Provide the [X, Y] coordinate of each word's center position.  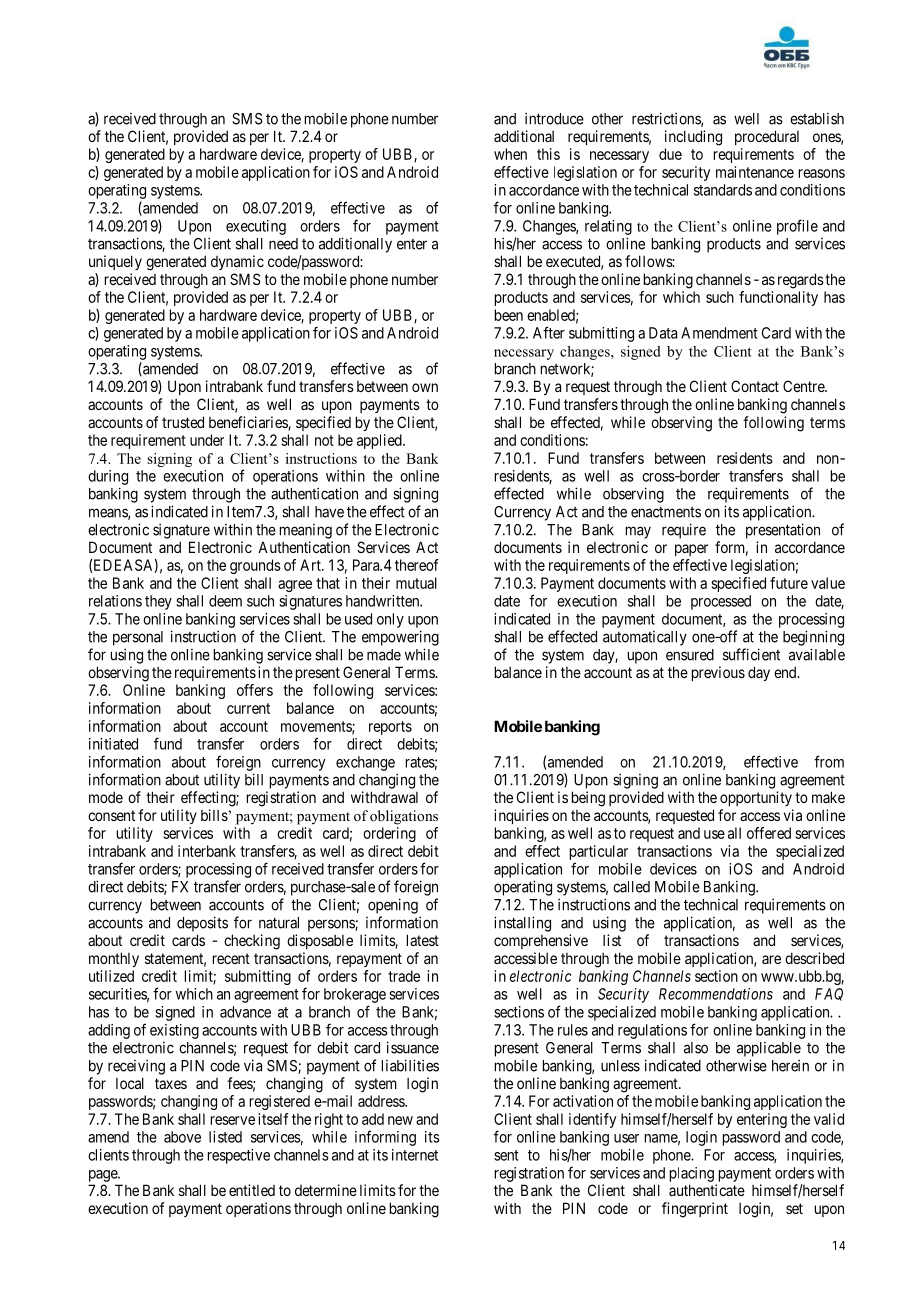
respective [239, 1156]
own [425, 387]
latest [423, 940]
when [510, 154]
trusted [183, 422]
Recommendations [716, 994]
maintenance [755, 172]
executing [256, 227]
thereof [417, 565]
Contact [755, 386]
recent [231, 958]
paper [691, 550]
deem [225, 601]
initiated [113, 744]
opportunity [756, 798]
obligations [404, 817]
